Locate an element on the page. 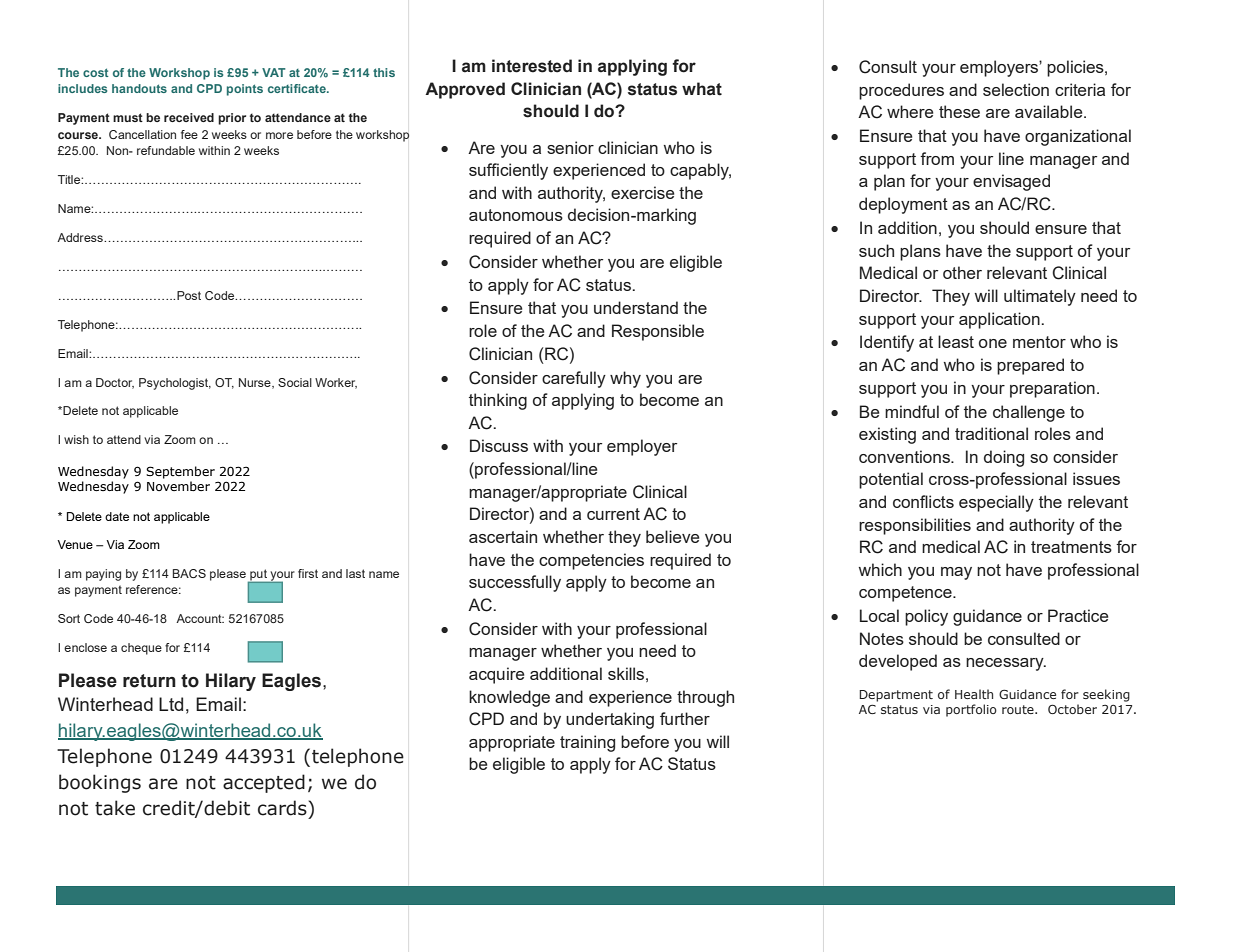 The height and width of the document is (952, 1233). understand is located at coordinates (636, 307).
